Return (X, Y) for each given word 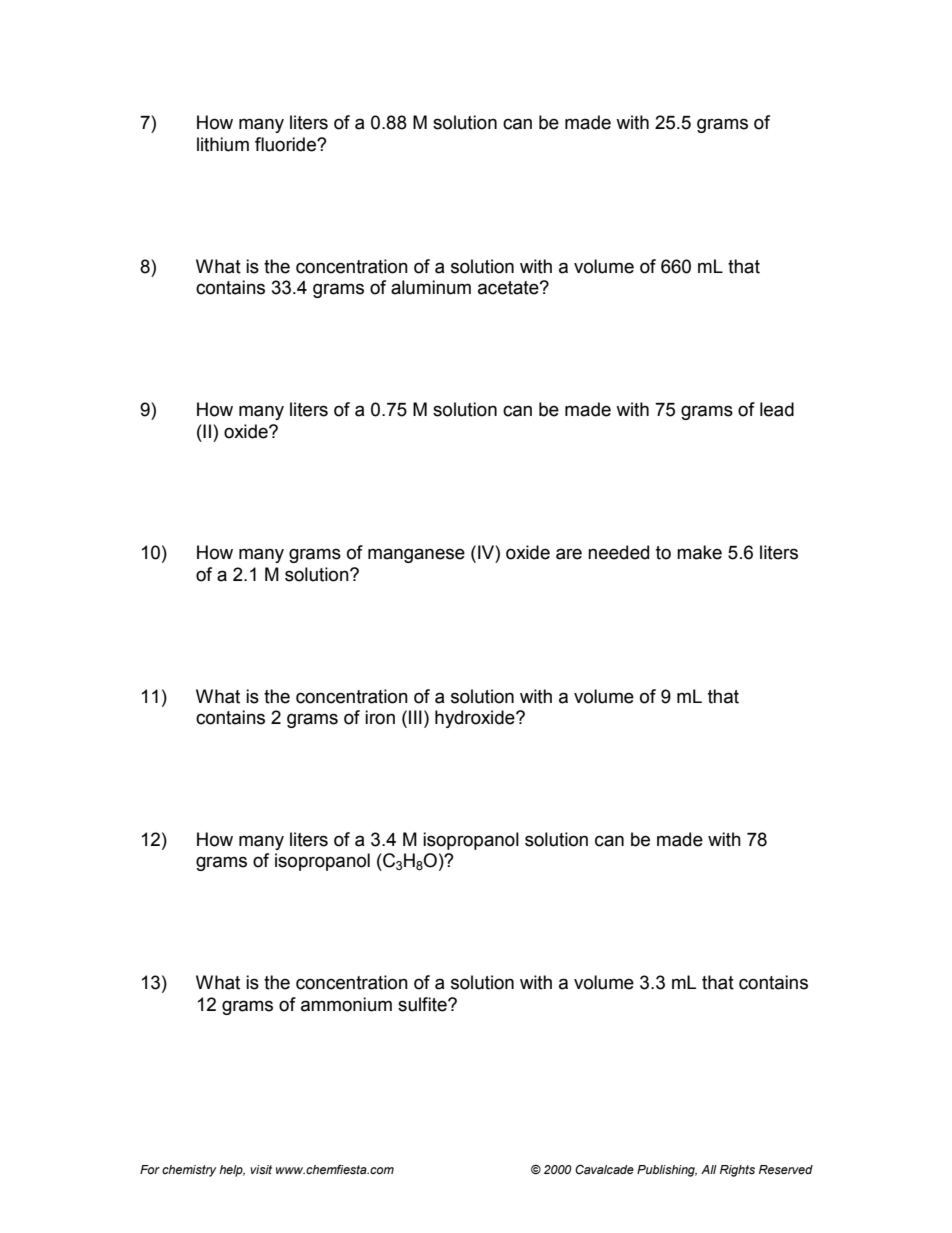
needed (618, 552)
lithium (223, 144)
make (699, 552)
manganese (416, 555)
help (232, 1171)
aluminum (431, 287)
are (569, 554)
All (709, 1169)
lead (777, 409)
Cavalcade (604, 1169)
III (415, 717)
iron (380, 717)
